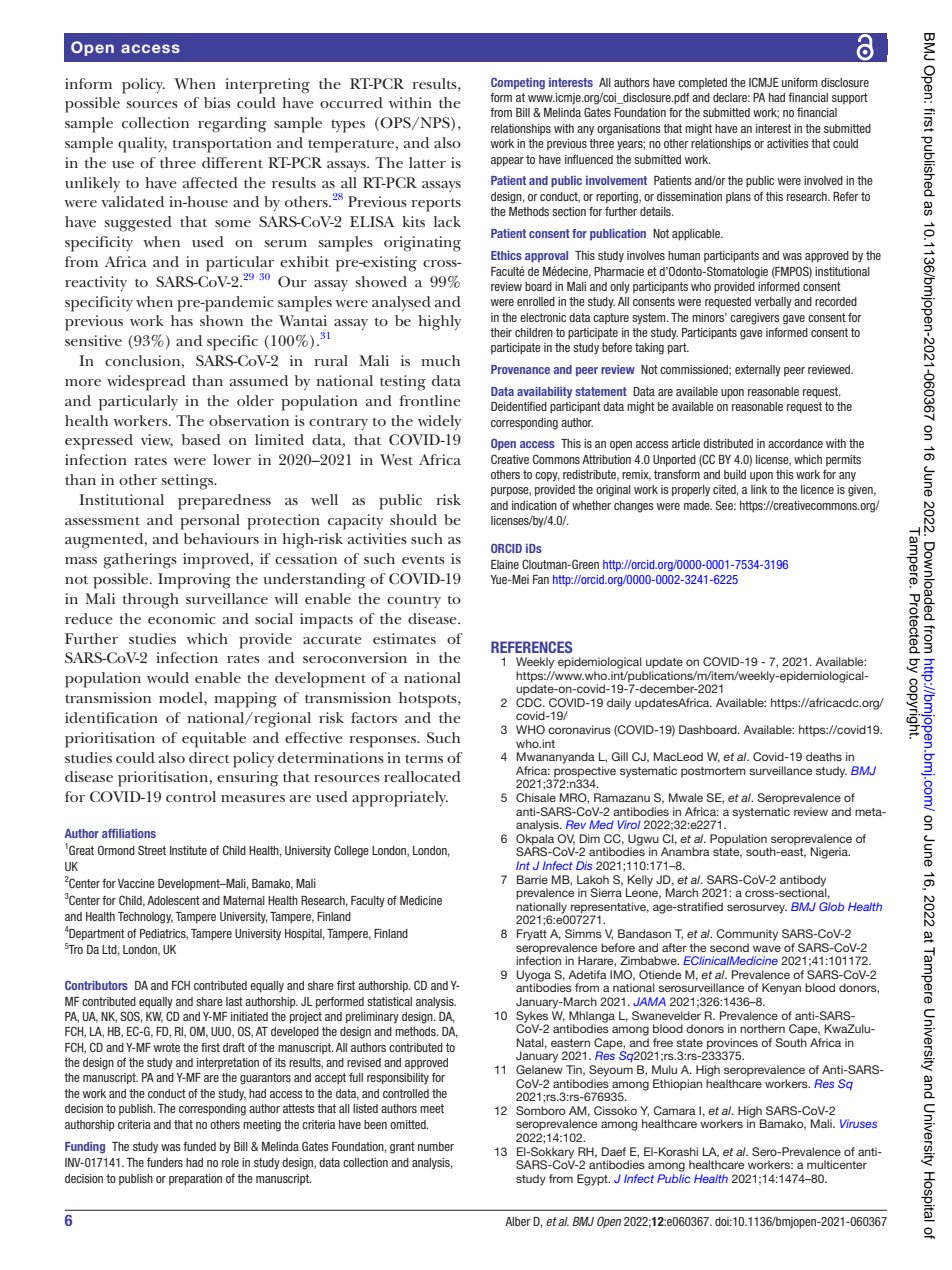 Image resolution: width=952 pixels, height=1270 pixels. Describe the element at coordinates (713, 772) in the screenshot. I see `postmortem` at that location.
